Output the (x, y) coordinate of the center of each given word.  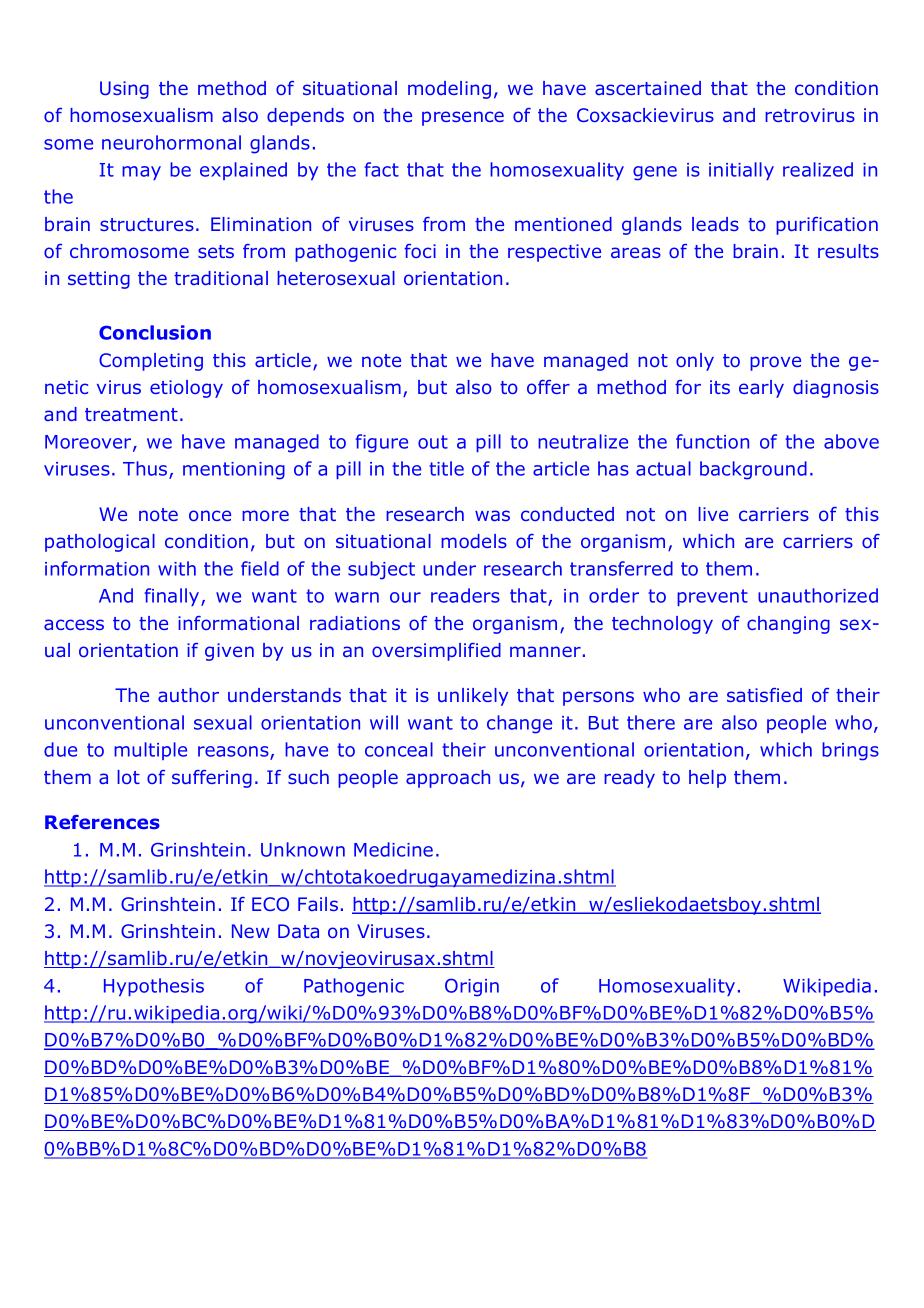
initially (741, 171)
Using (124, 90)
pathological (100, 543)
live (713, 514)
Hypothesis (154, 987)
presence (463, 118)
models (474, 541)
